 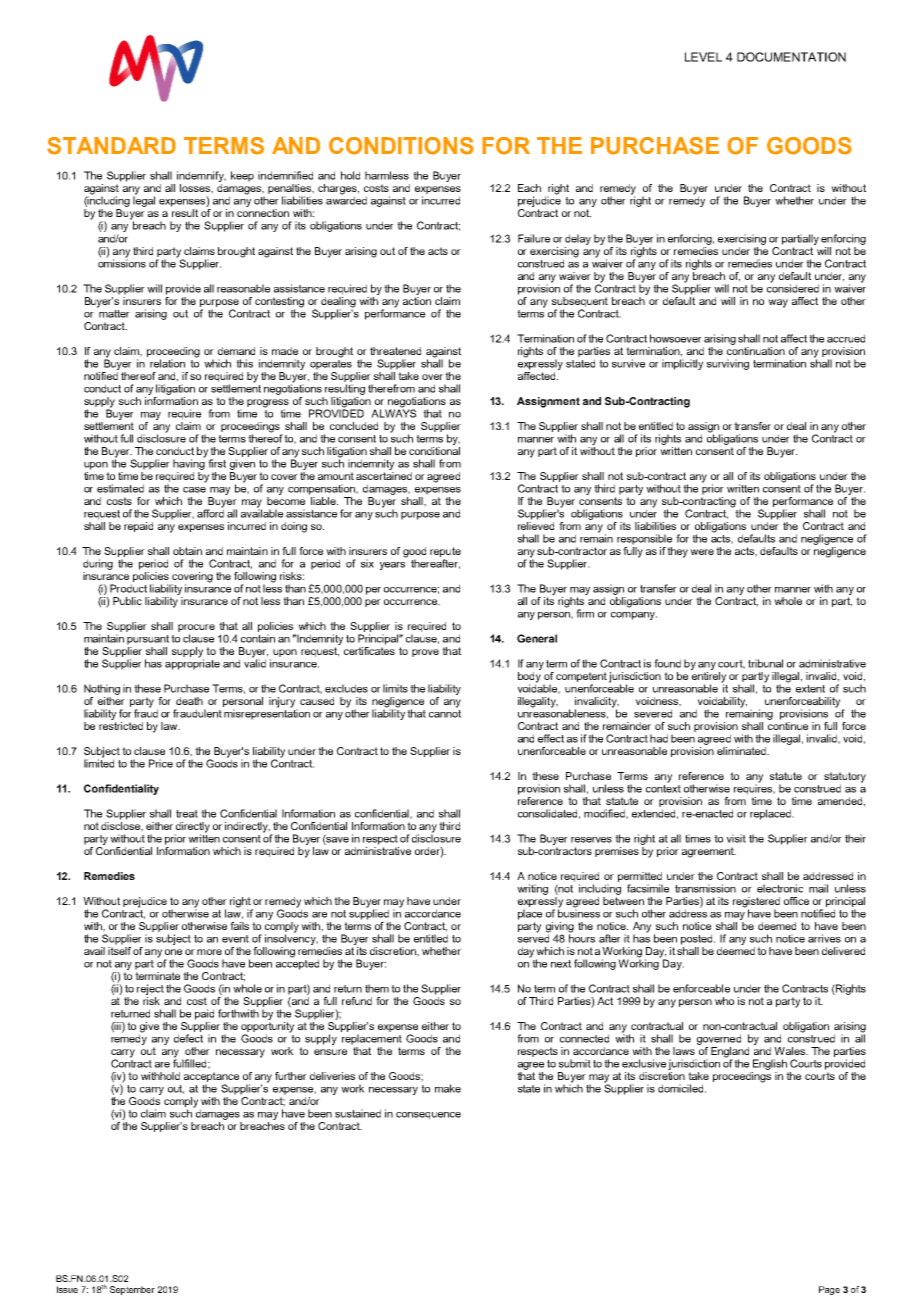 I want to click on consequence, so click(x=428, y=1116).
